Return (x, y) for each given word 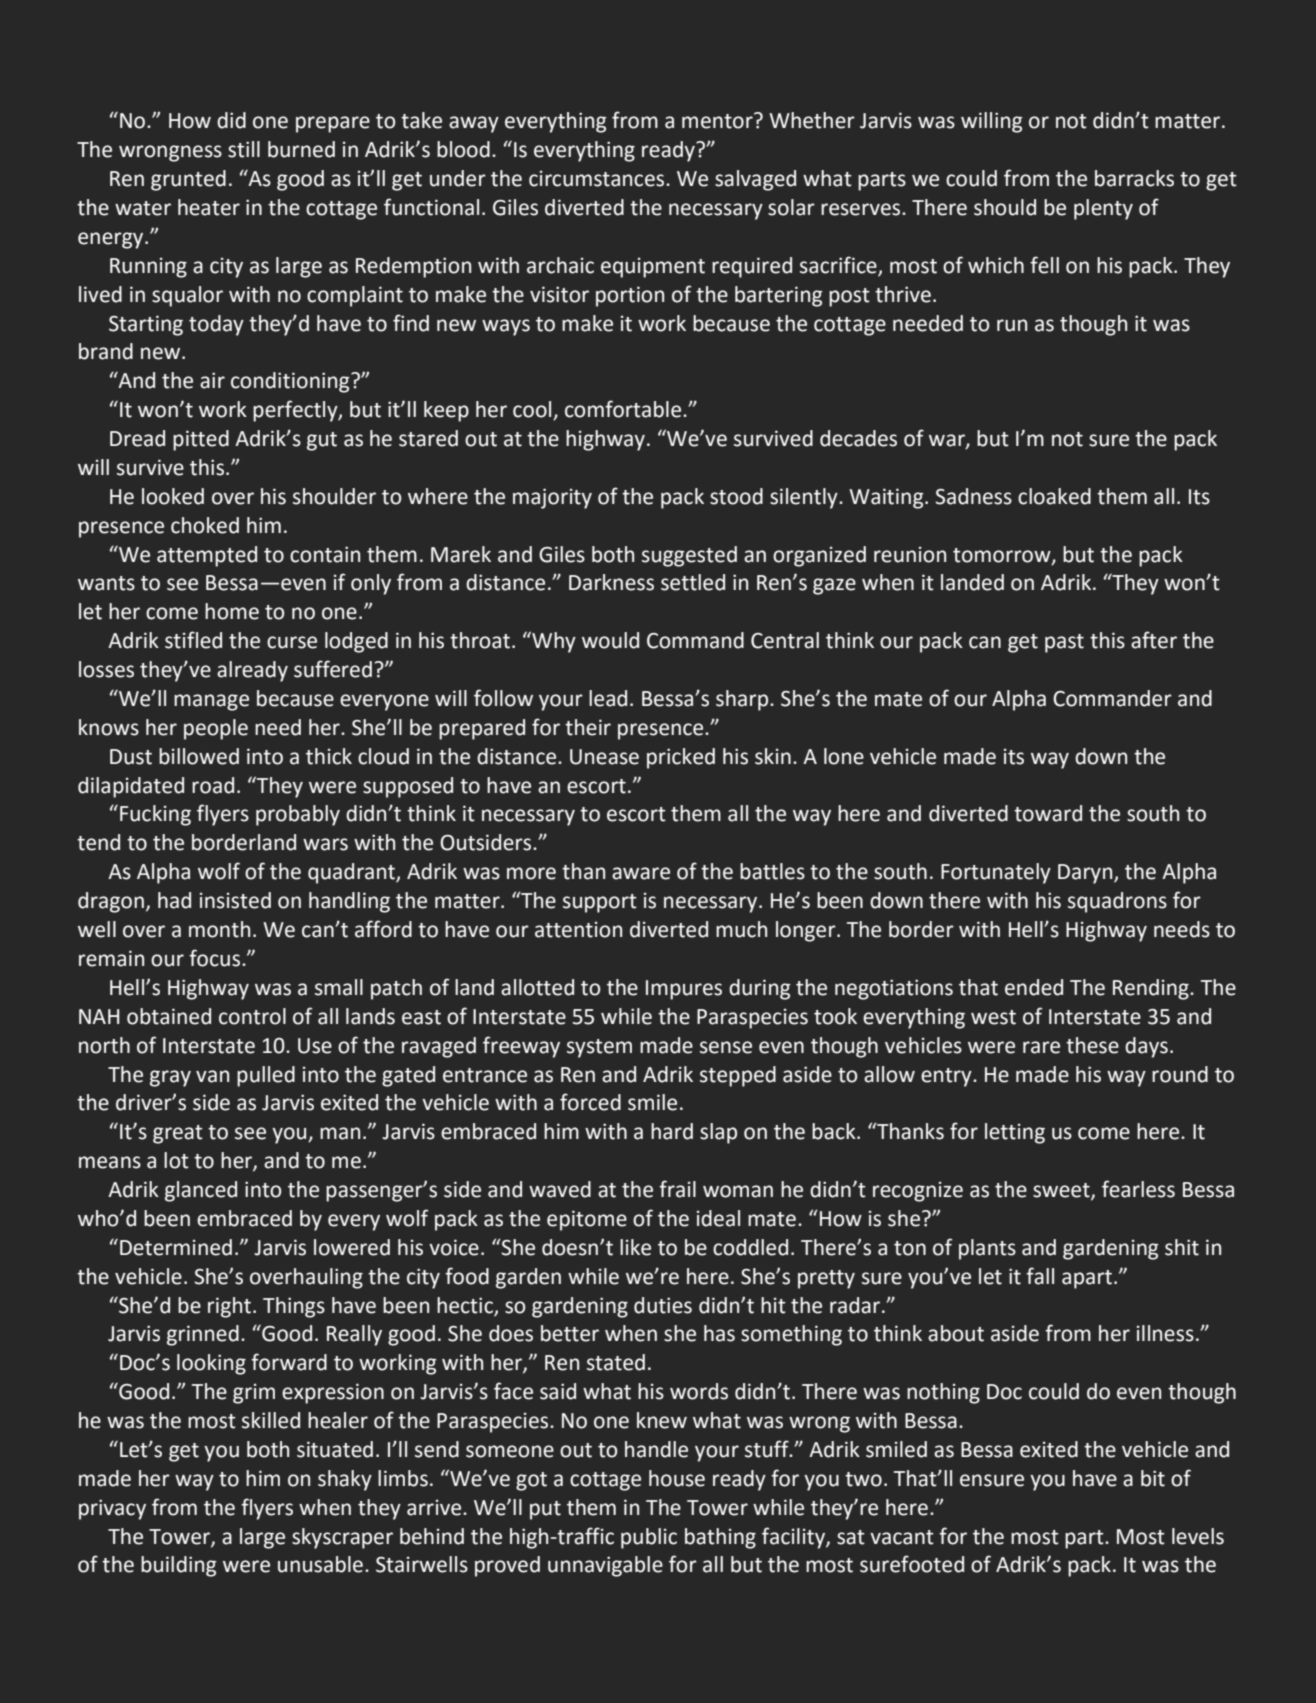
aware (641, 873)
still (244, 149)
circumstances (598, 178)
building (179, 1566)
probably (298, 815)
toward (1048, 813)
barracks (1134, 178)
